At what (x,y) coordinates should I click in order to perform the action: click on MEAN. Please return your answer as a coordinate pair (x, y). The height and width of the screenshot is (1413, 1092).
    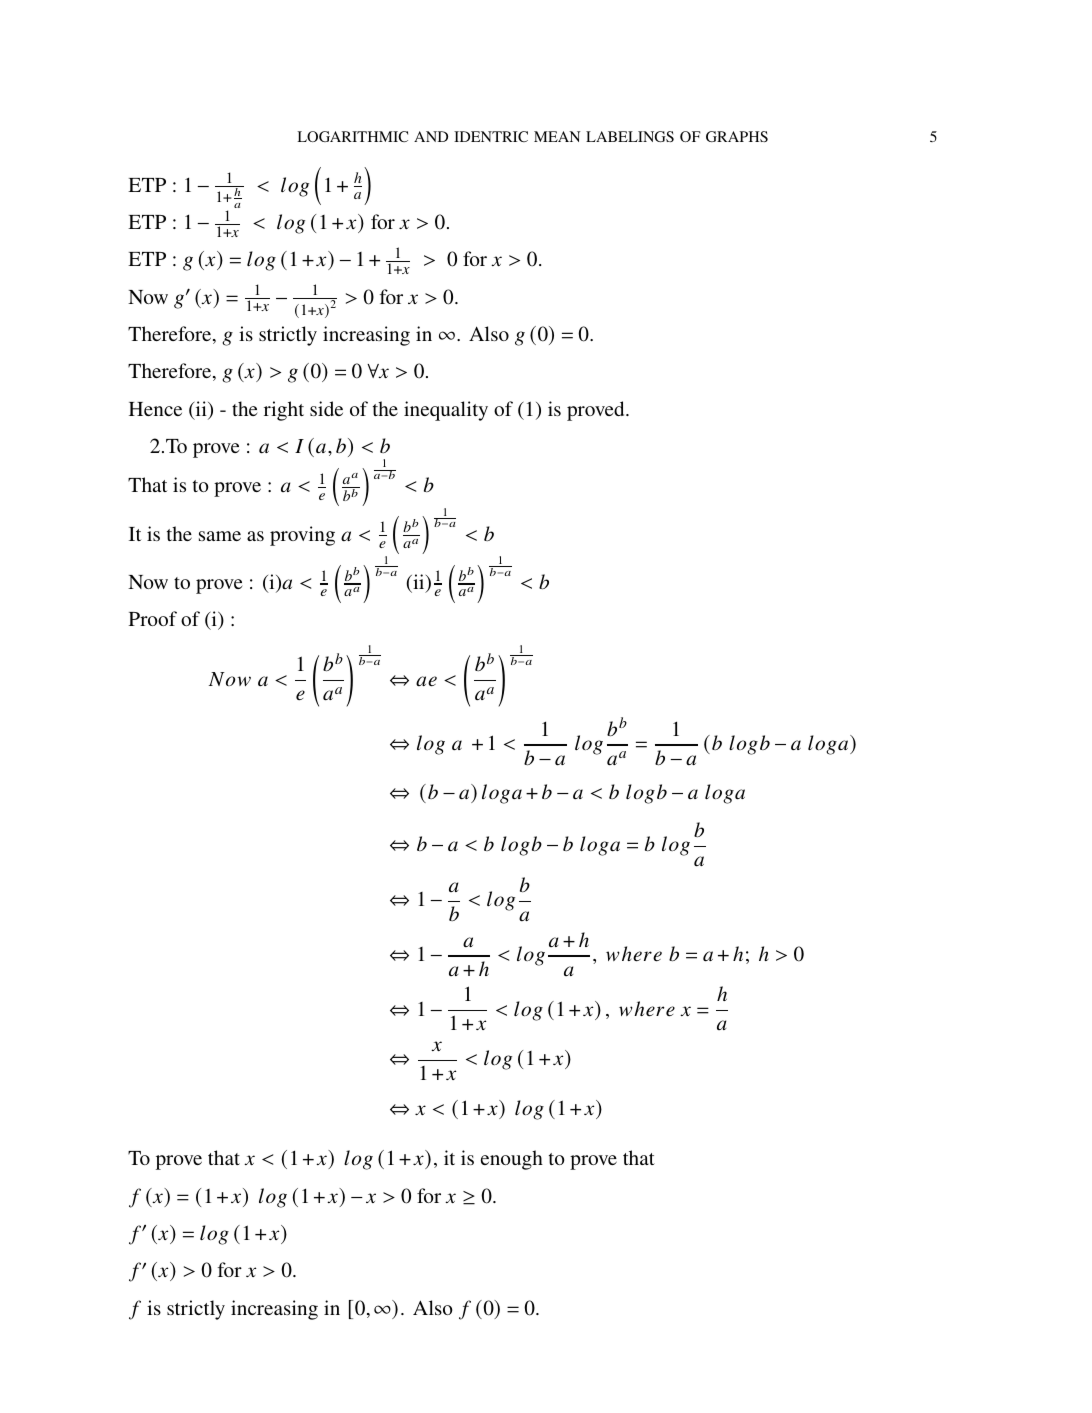
    Looking at the image, I should click on (557, 136).
